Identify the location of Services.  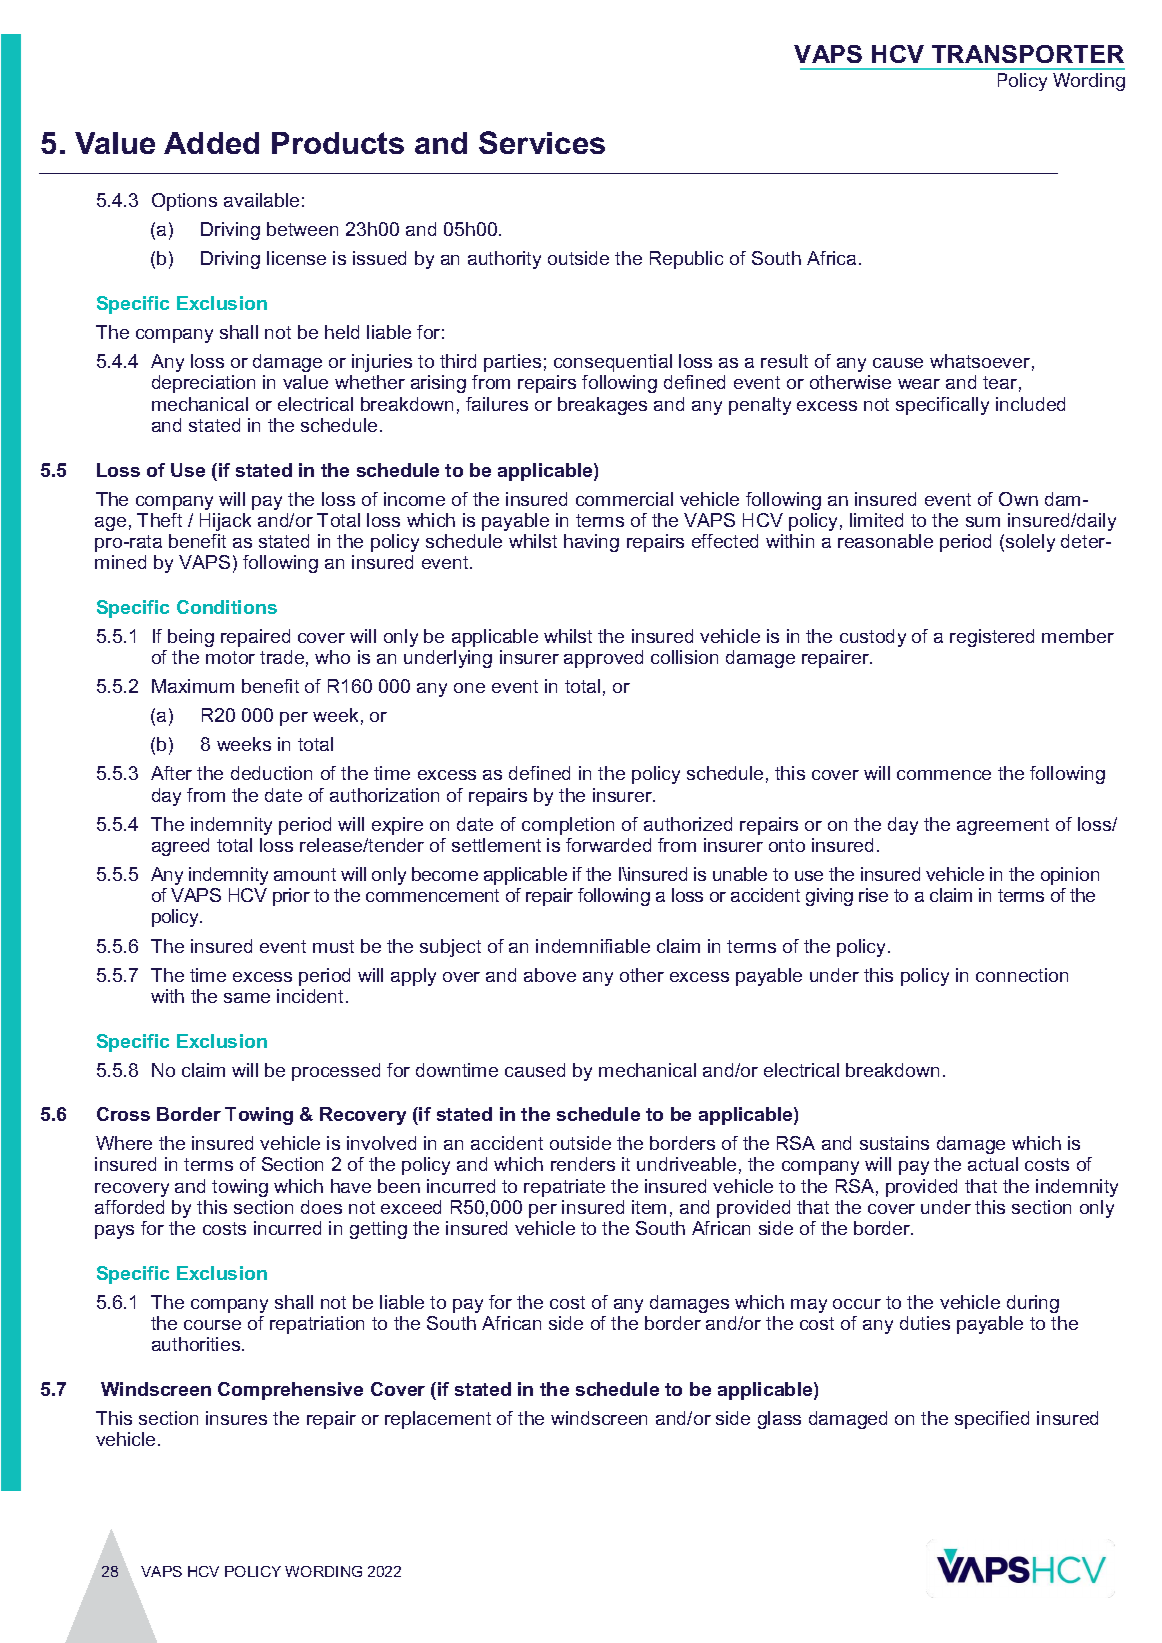
(542, 142).
